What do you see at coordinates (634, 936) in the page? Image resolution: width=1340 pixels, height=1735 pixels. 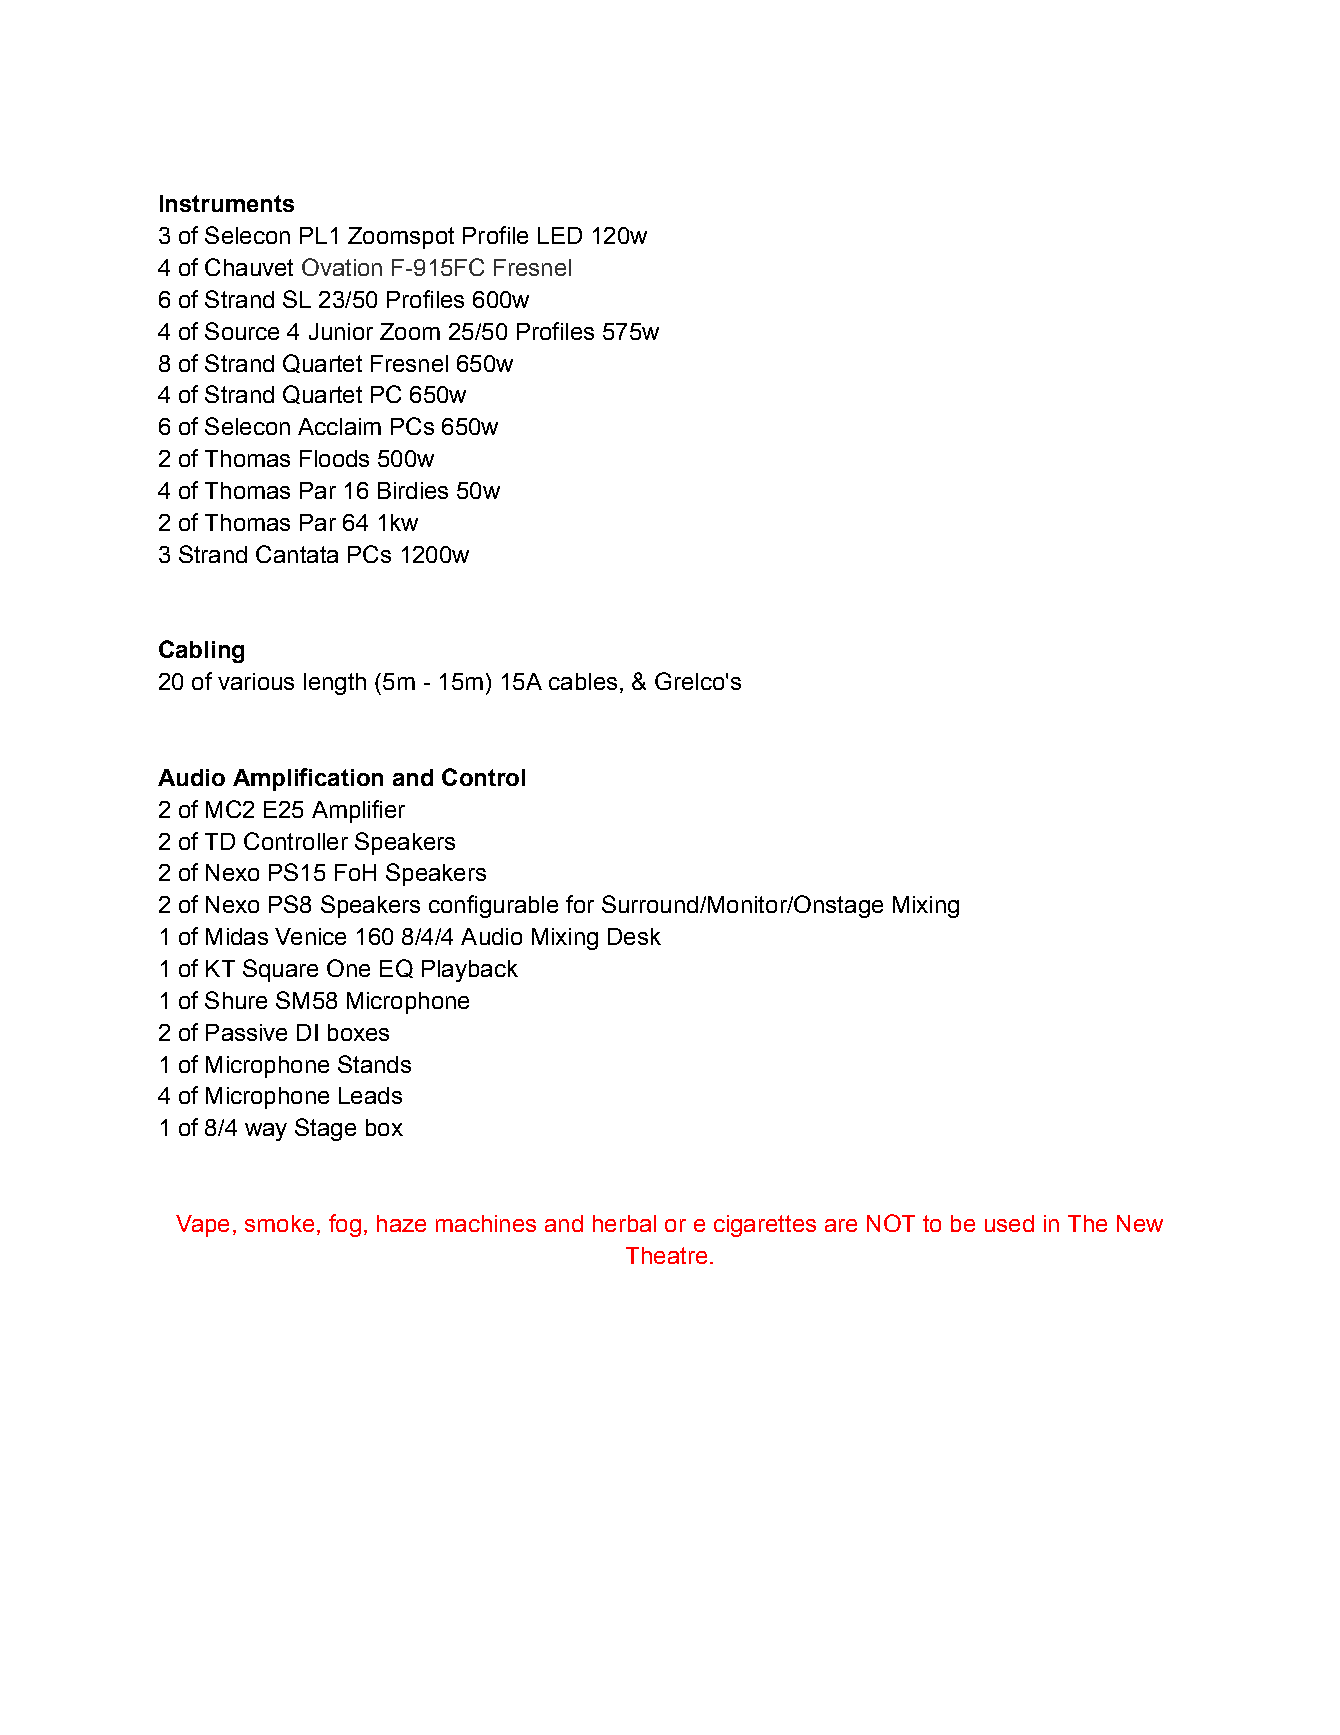 I see `Desk` at bounding box center [634, 936].
